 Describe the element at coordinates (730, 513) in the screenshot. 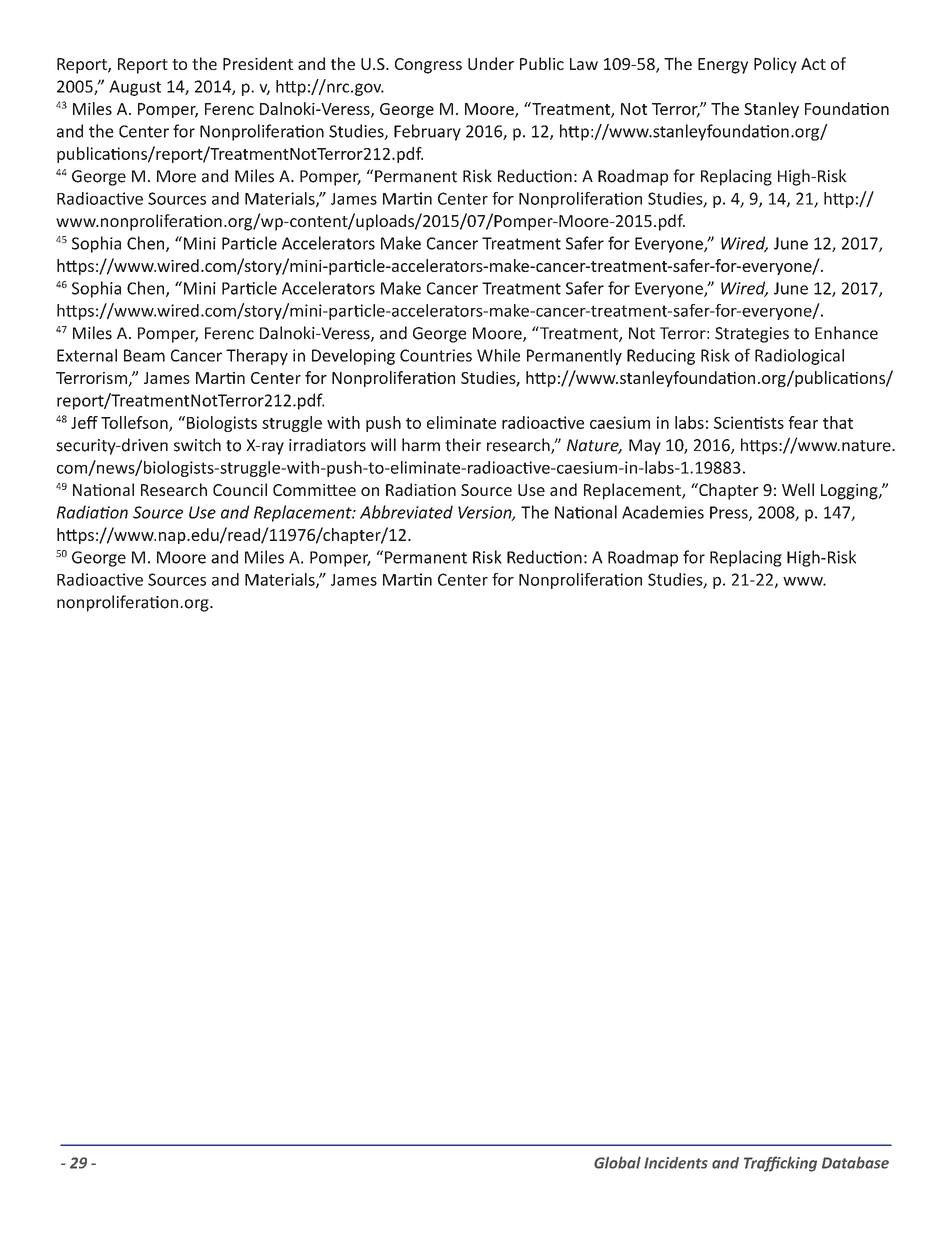

I see `Press` at that location.
